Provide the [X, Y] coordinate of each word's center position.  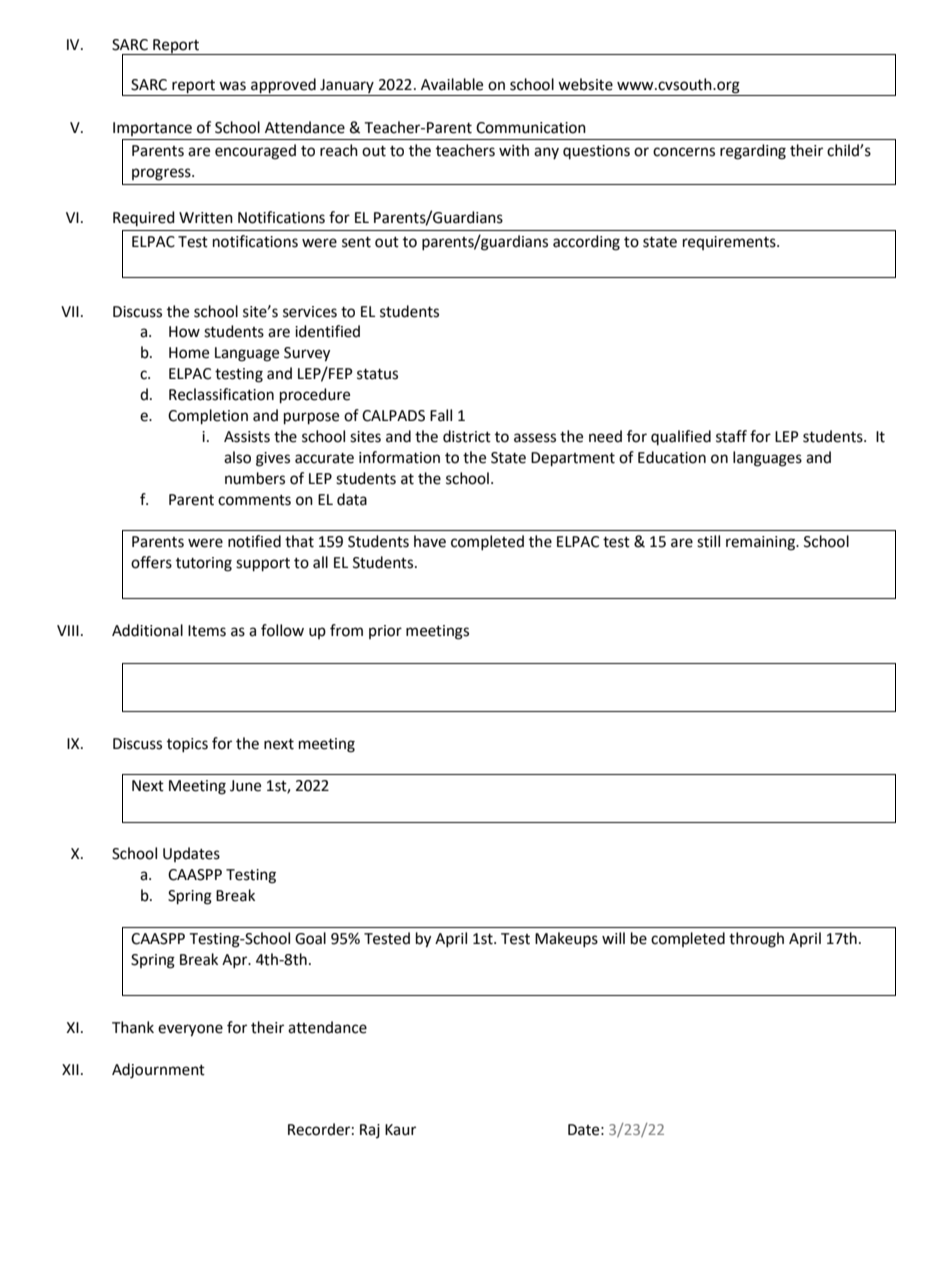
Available [452, 84]
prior [385, 632]
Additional [147, 630]
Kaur [400, 1130]
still [708, 541]
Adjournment [158, 1071]
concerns [684, 152]
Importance [152, 129]
